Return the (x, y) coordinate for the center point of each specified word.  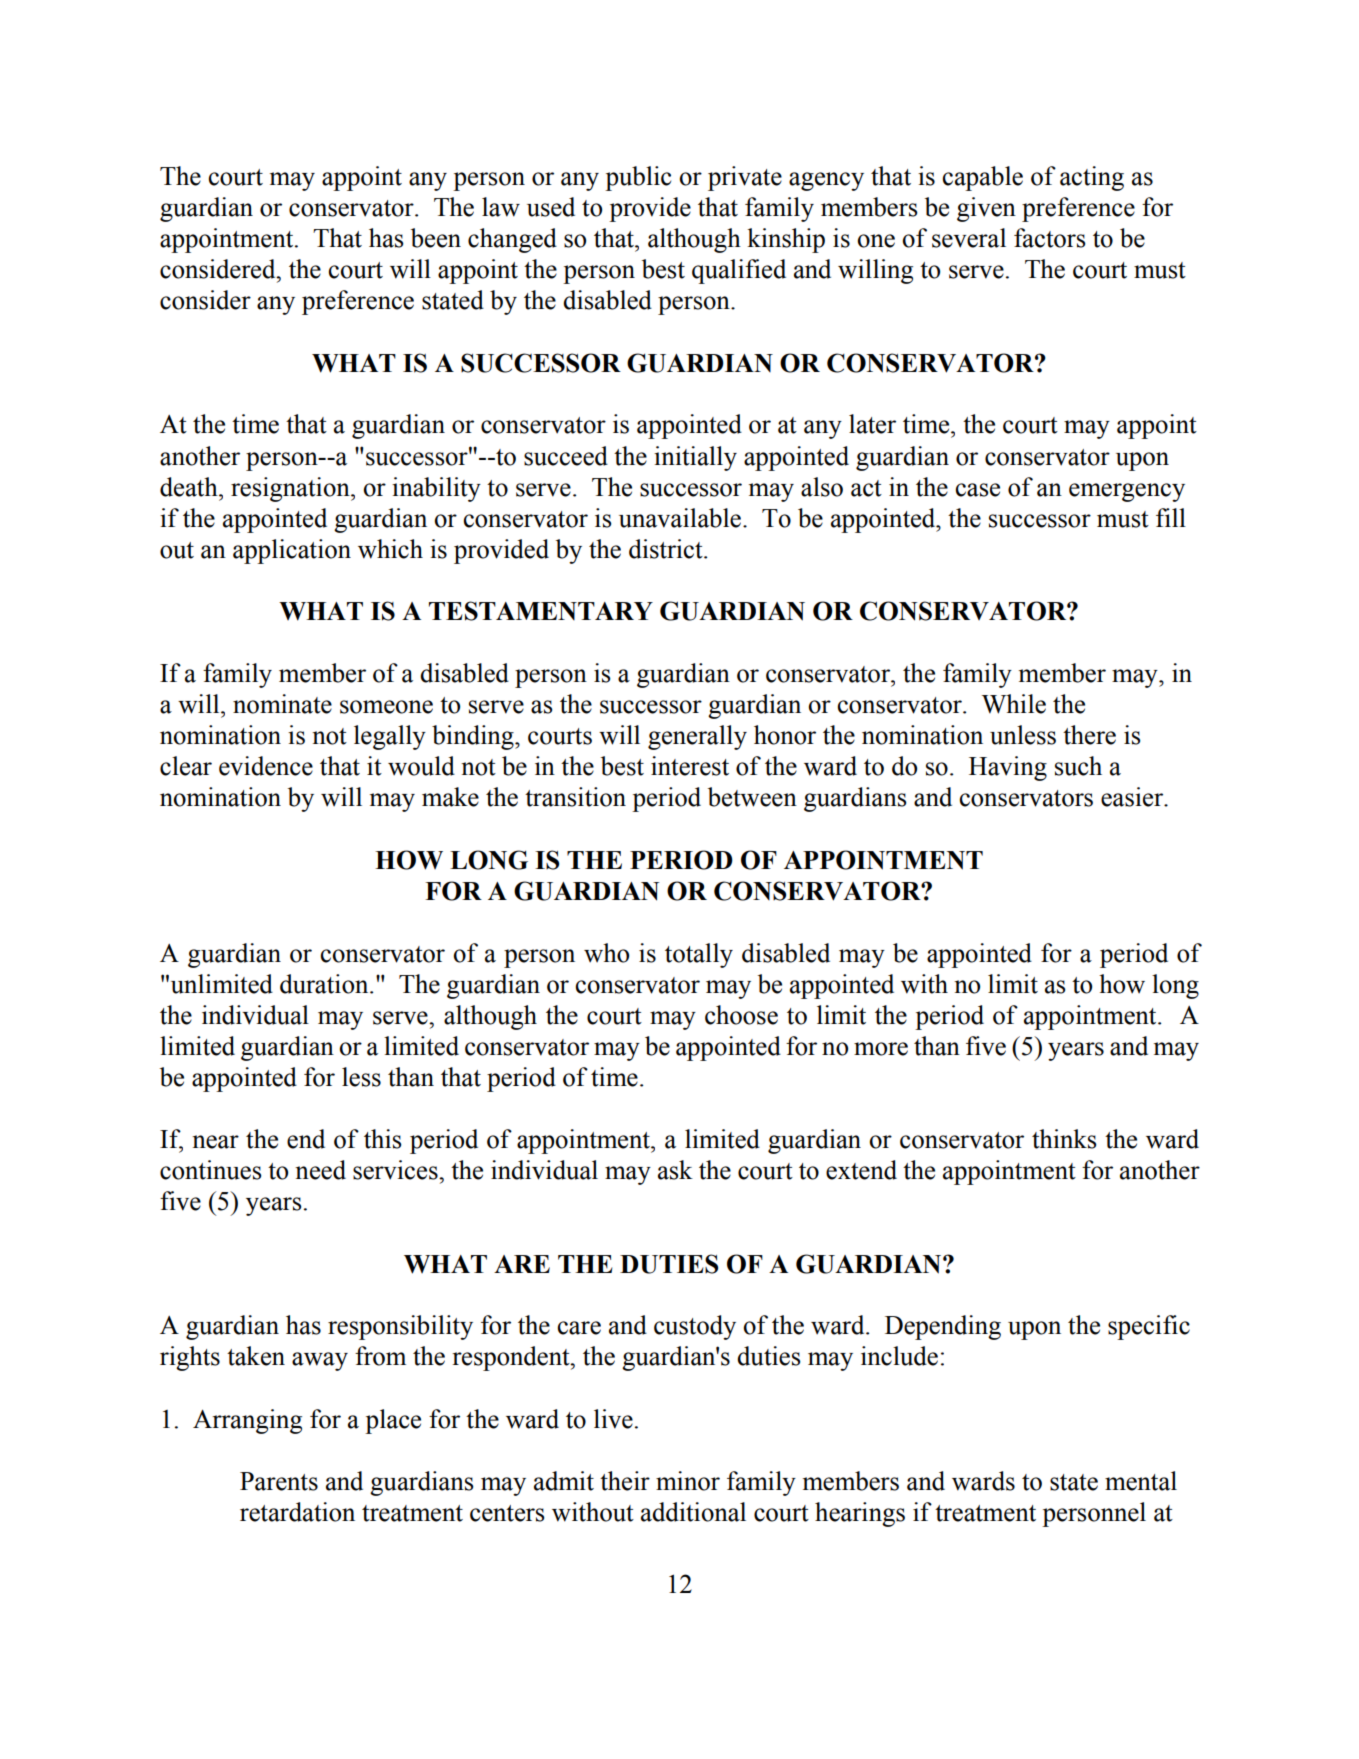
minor (688, 1481)
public (638, 178)
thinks (1064, 1139)
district (667, 549)
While (1014, 704)
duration (325, 984)
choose (741, 1015)
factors (1050, 238)
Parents (279, 1481)
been (436, 238)
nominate (282, 704)
